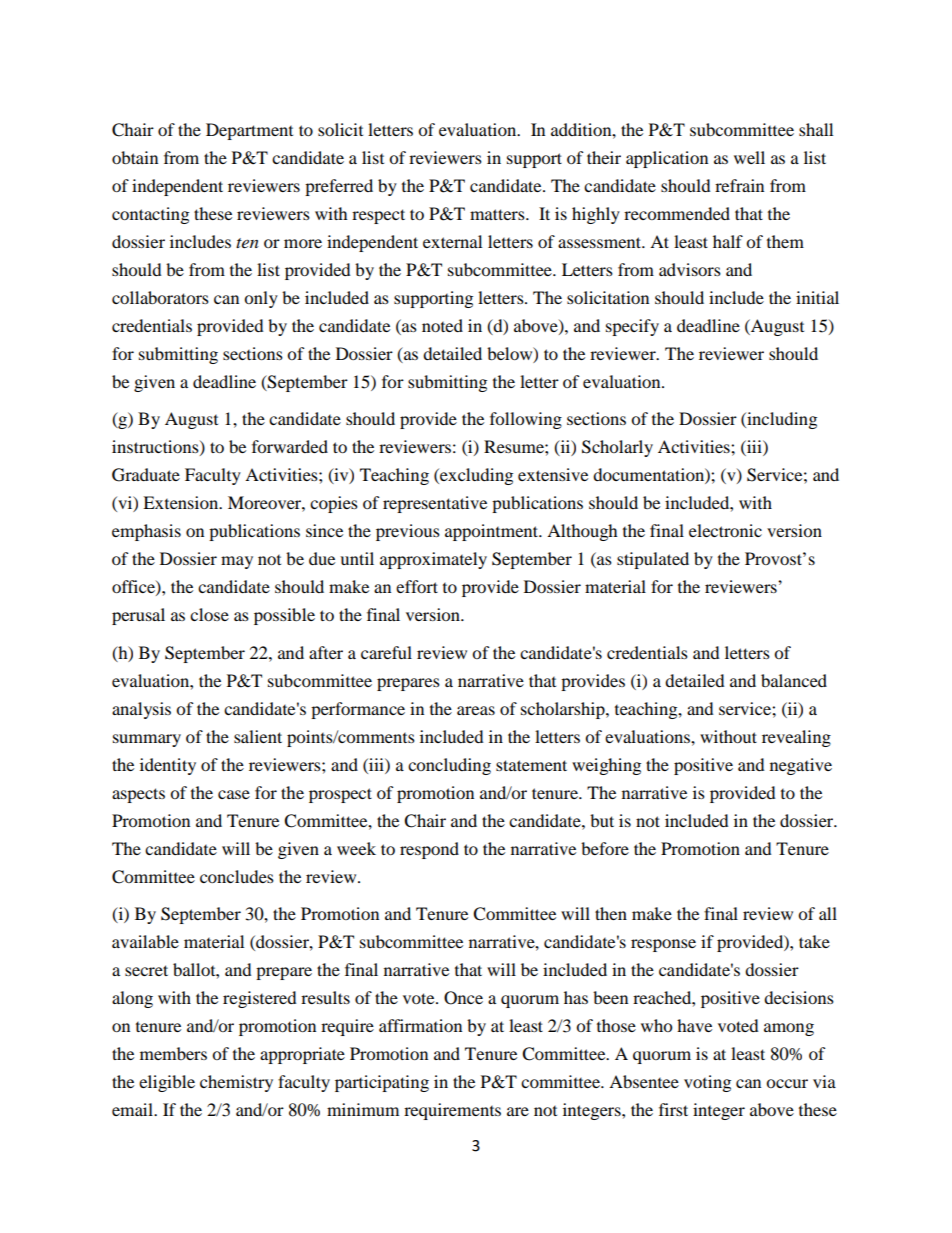  Describe the element at coordinates (526, 420) in the screenshot. I see `following` at that location.
